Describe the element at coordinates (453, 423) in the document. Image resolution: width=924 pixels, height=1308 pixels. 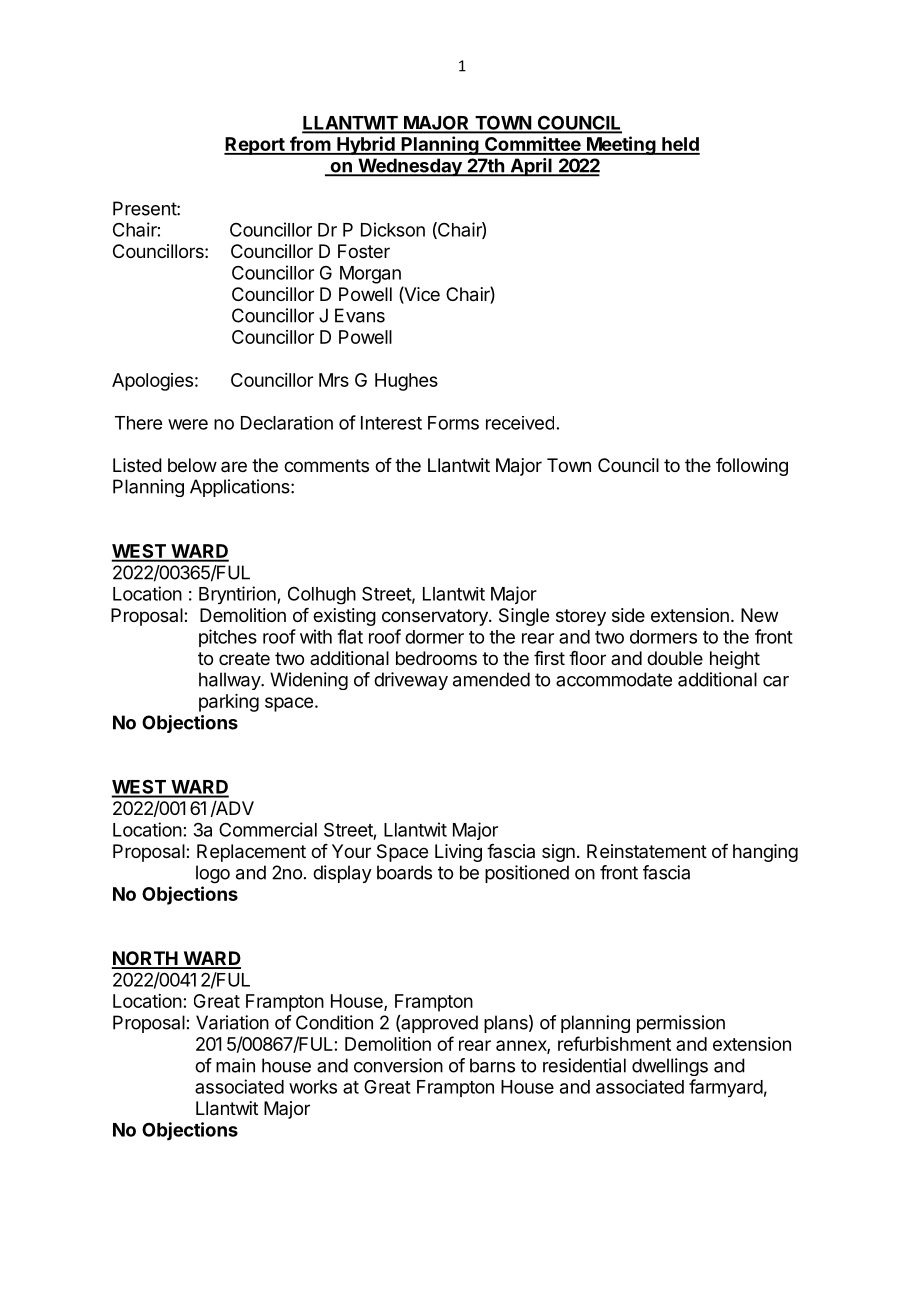
I see `Forms` at that location.
